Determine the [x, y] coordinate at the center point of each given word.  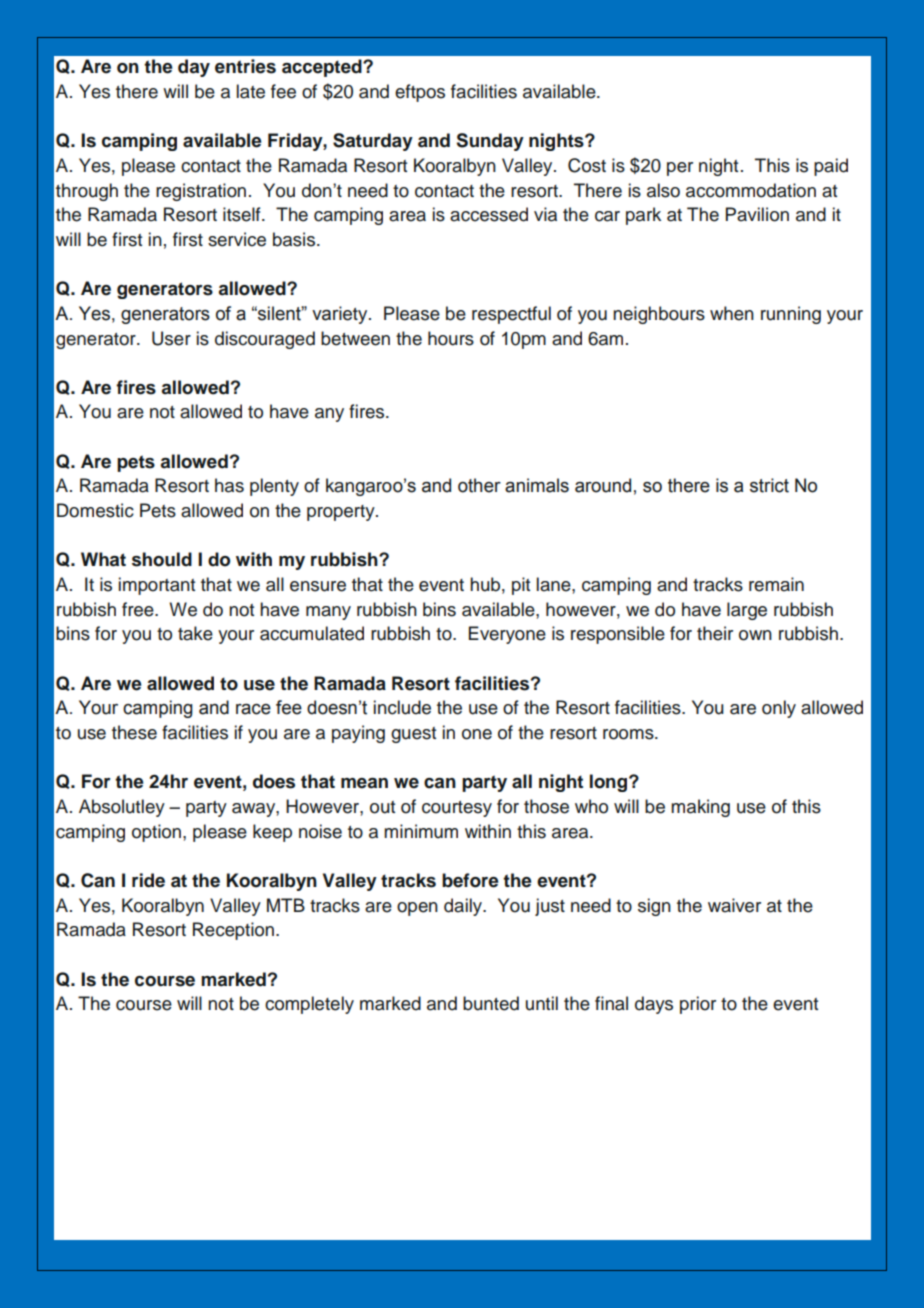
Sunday [490, 142]
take [195, 633]
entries [245, 66]
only [779, 709]
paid [831, 167]
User [171, 338]
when [732, 313]
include [402, 707]
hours [451, 338]
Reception [235, 931]
